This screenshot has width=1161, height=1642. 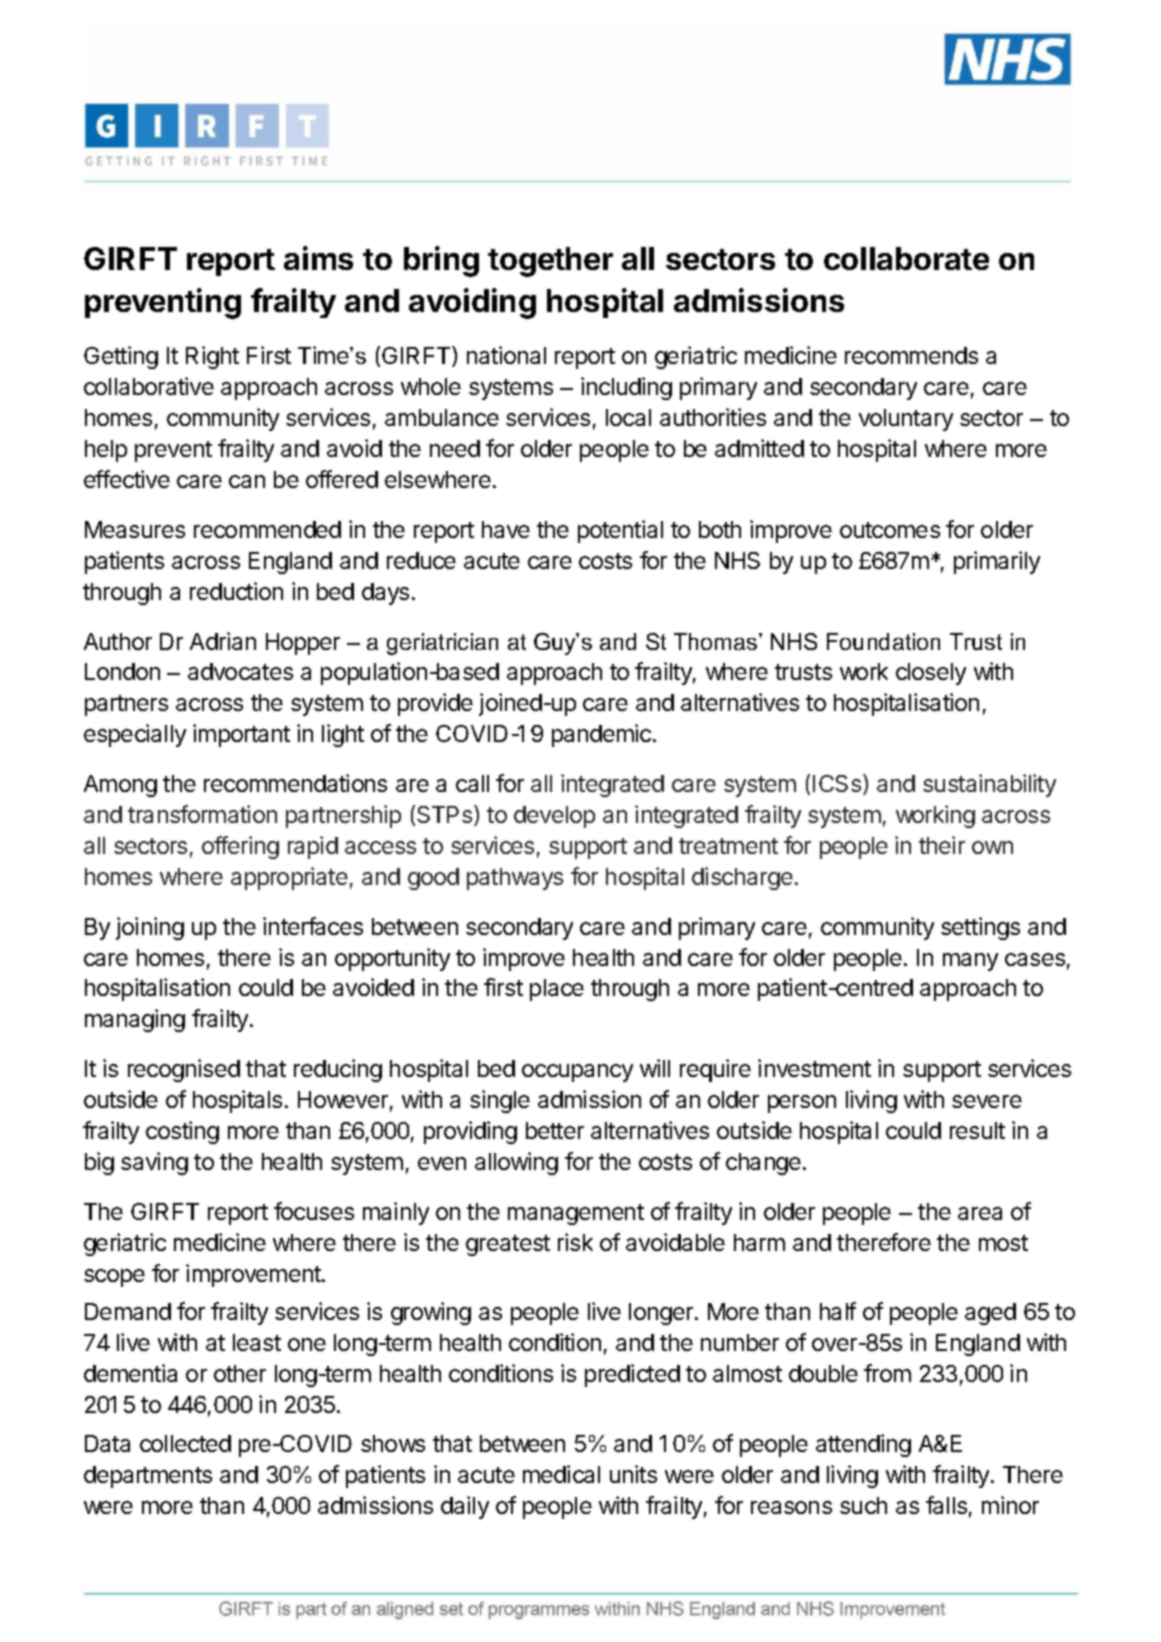 What do you see at coordinates (515, 879) in the screenshot?
I see `pathways` at bounding box center [515, 879].
